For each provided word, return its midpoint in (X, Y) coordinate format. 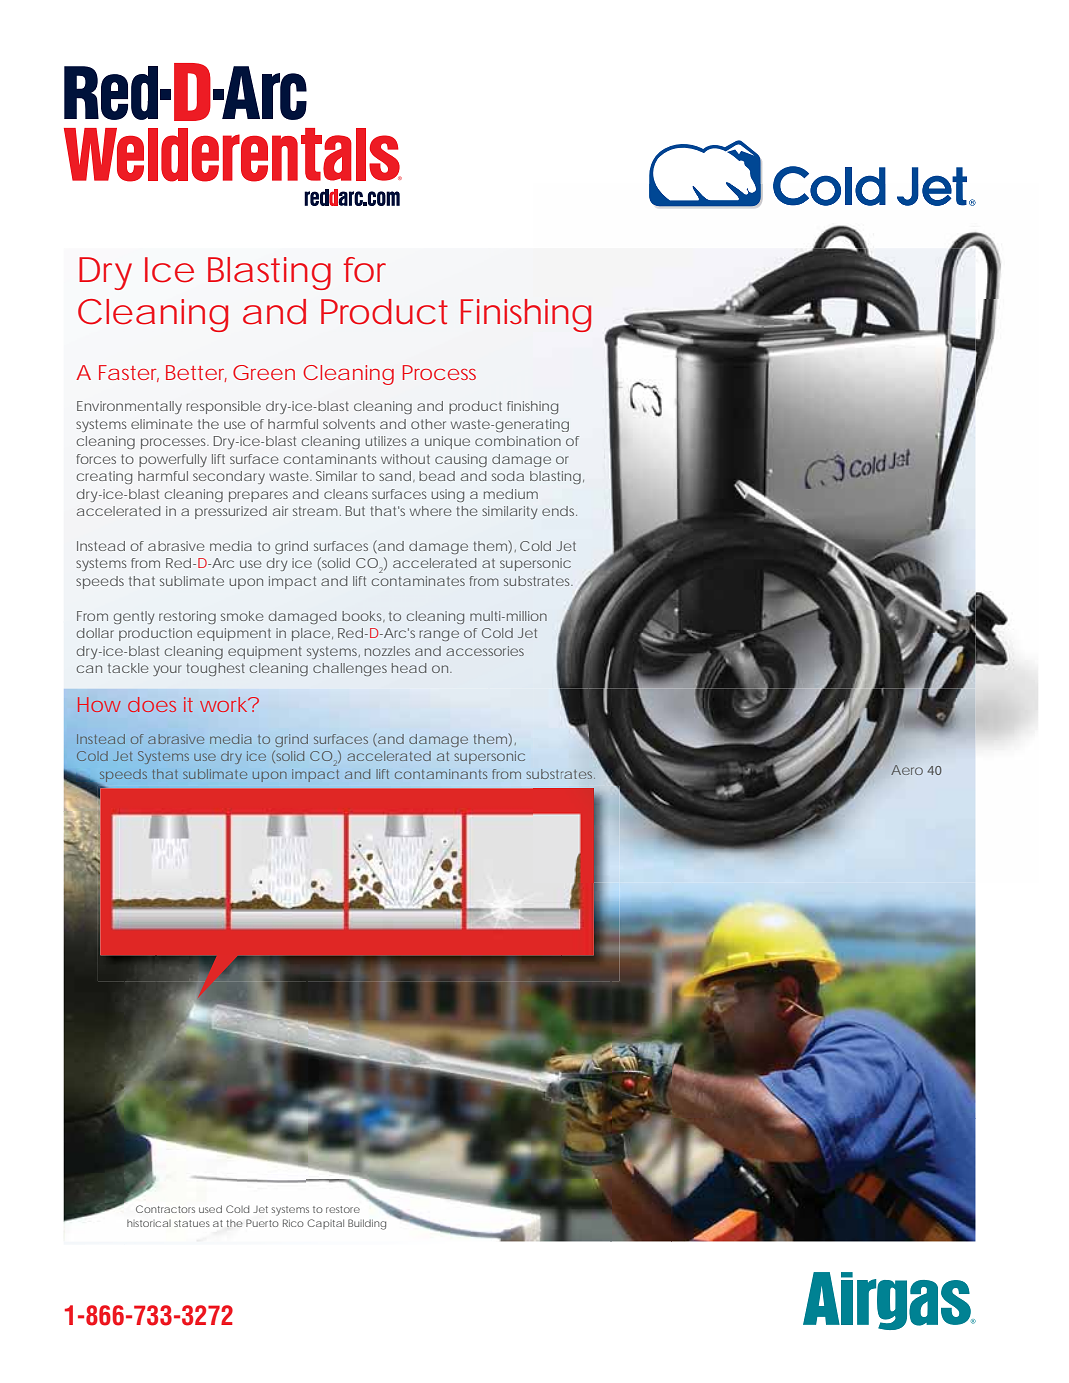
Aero (907, 770)
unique (447, 442)
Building (367, 1224)
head (409, 668)
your (167, 670)
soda (508, 476)
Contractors (165, 1209)
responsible (223, 407)
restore (343, 1209)
